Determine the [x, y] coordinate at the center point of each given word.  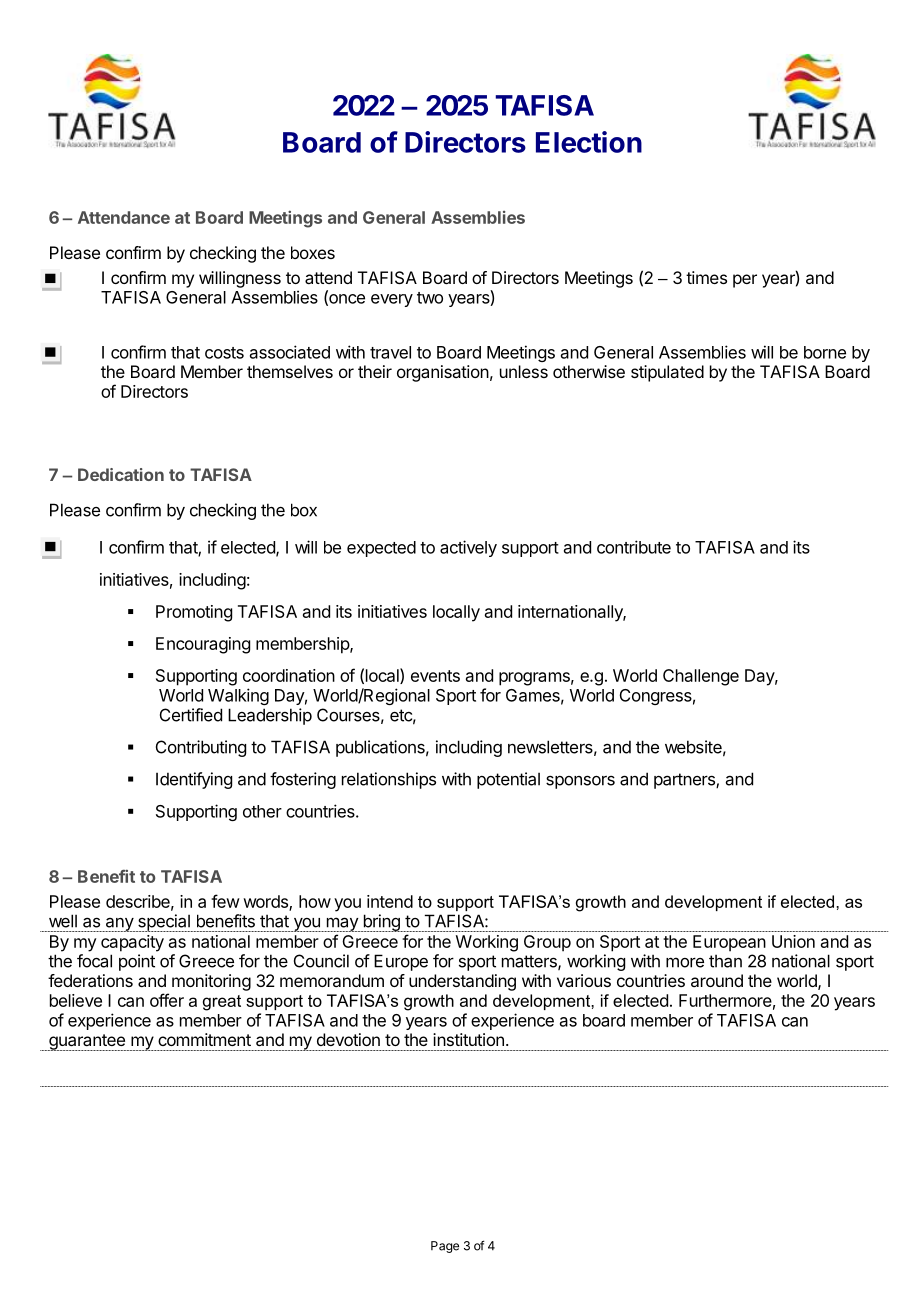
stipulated [667, 373]
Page [445, 1247]
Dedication [121, 474]
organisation [443, 373]
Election [589, 142]
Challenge [701, 677]
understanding [462, 982]
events [435, 676]
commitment [204, 1039]
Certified [191, 715]
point [137, 962]
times [706, 277]
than [725, 961]
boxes [313, 252]
